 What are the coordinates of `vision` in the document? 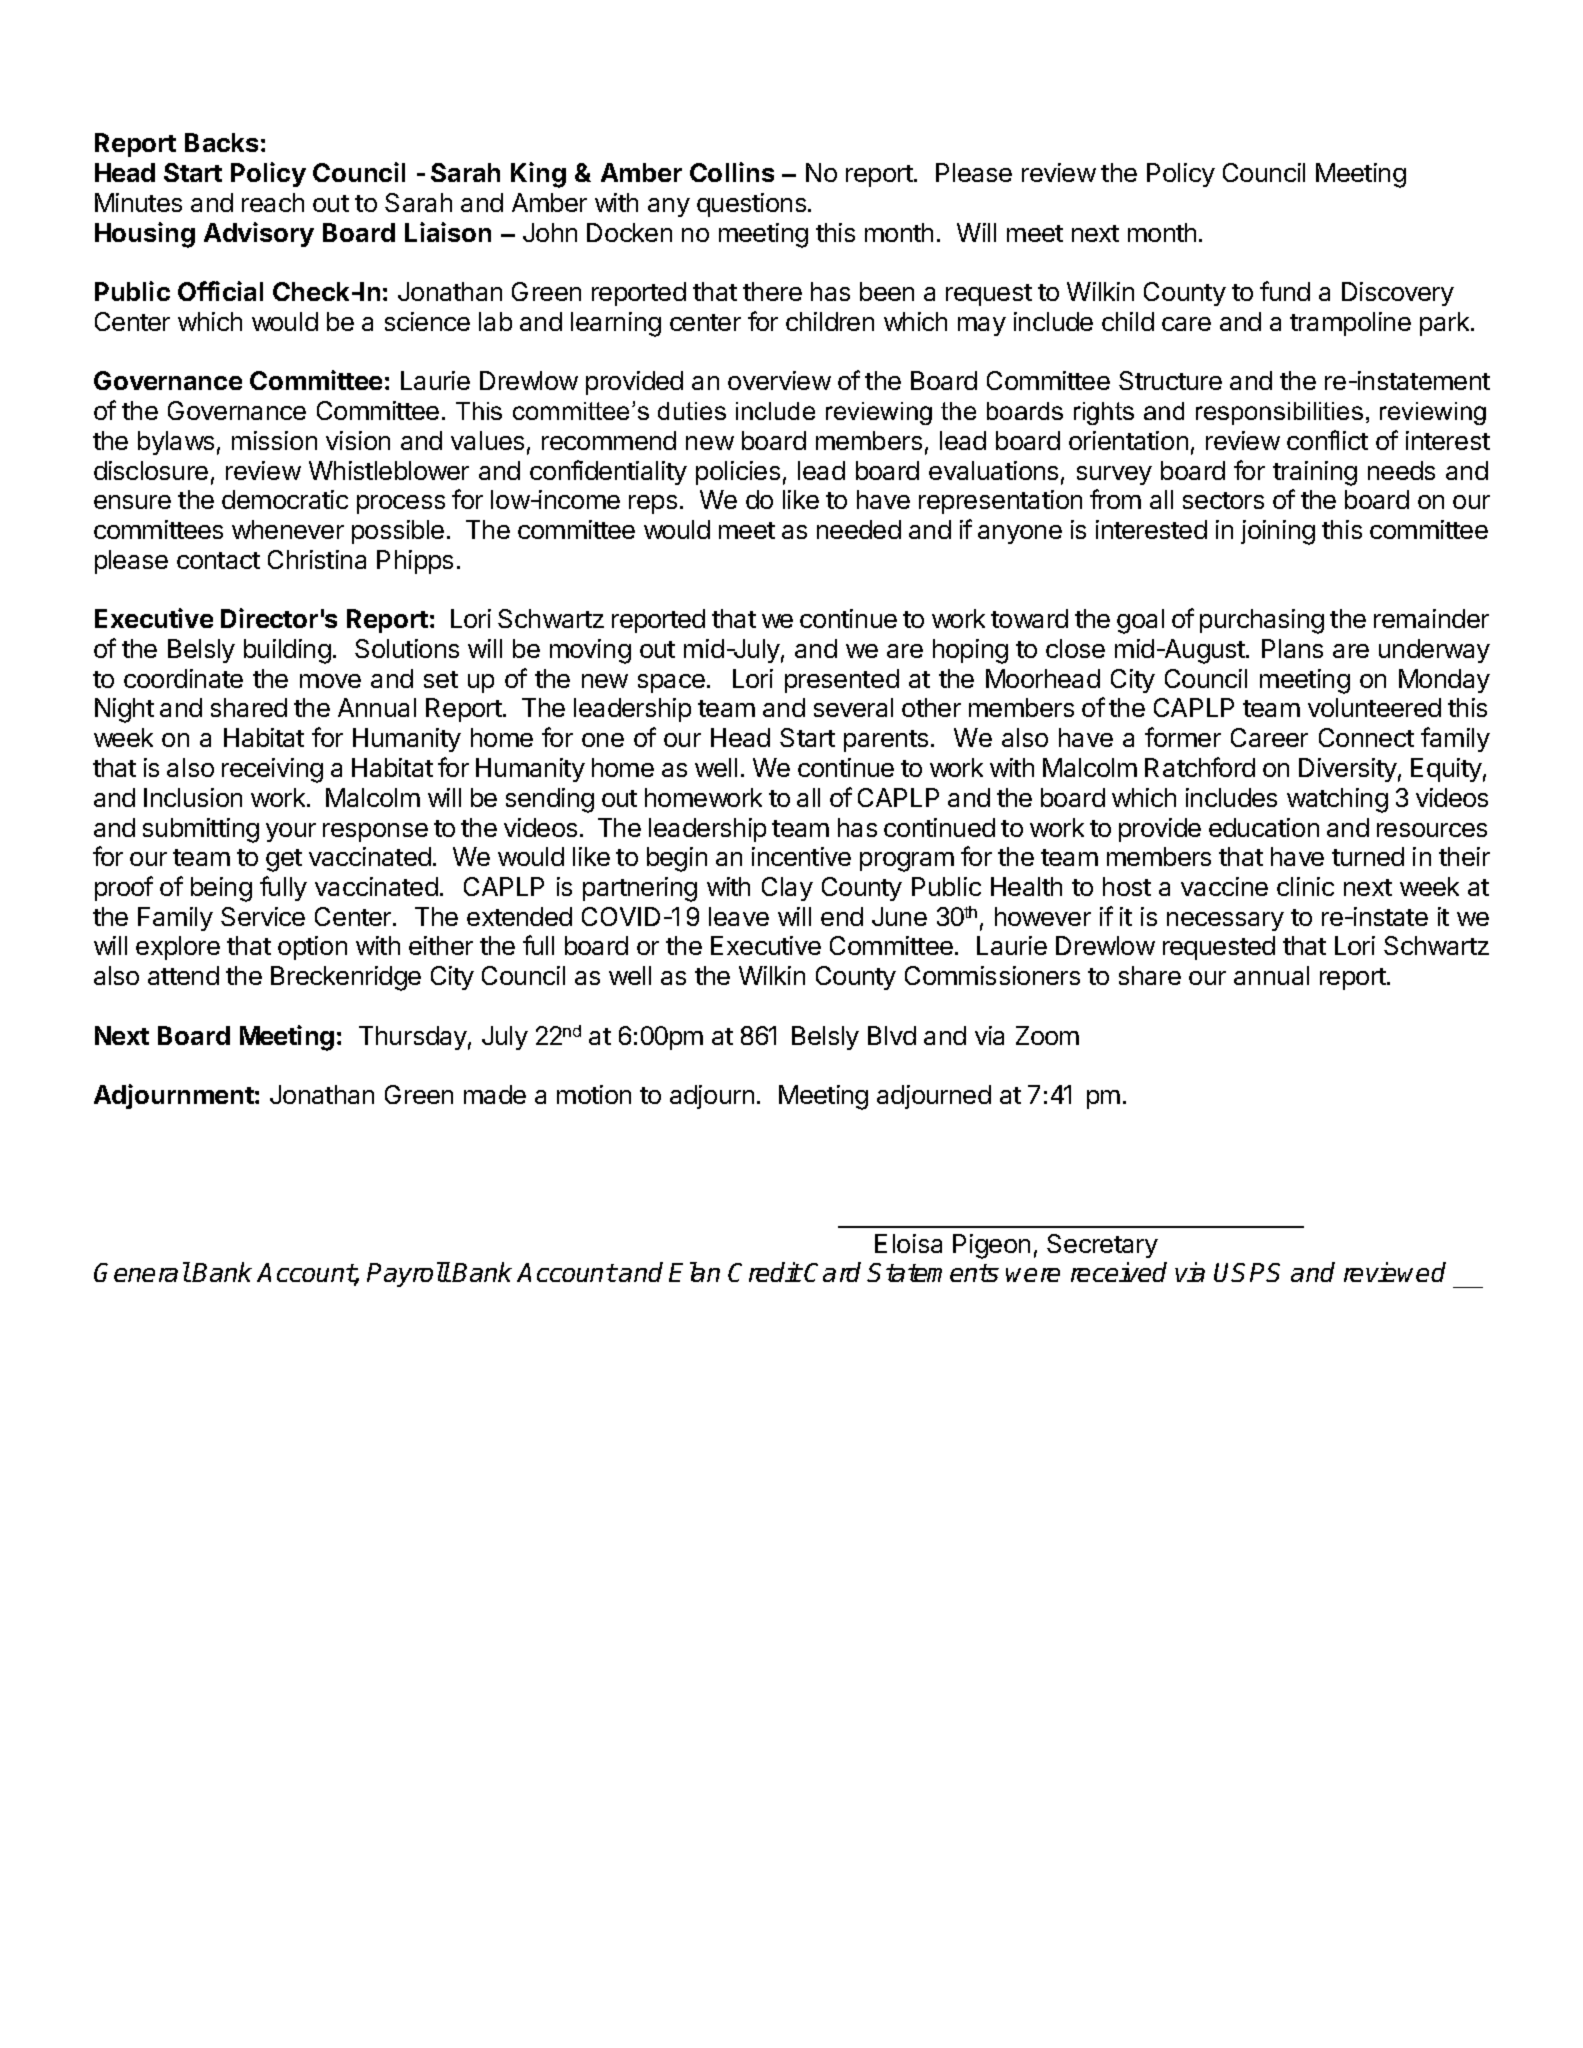 It's located at (358, 440).
